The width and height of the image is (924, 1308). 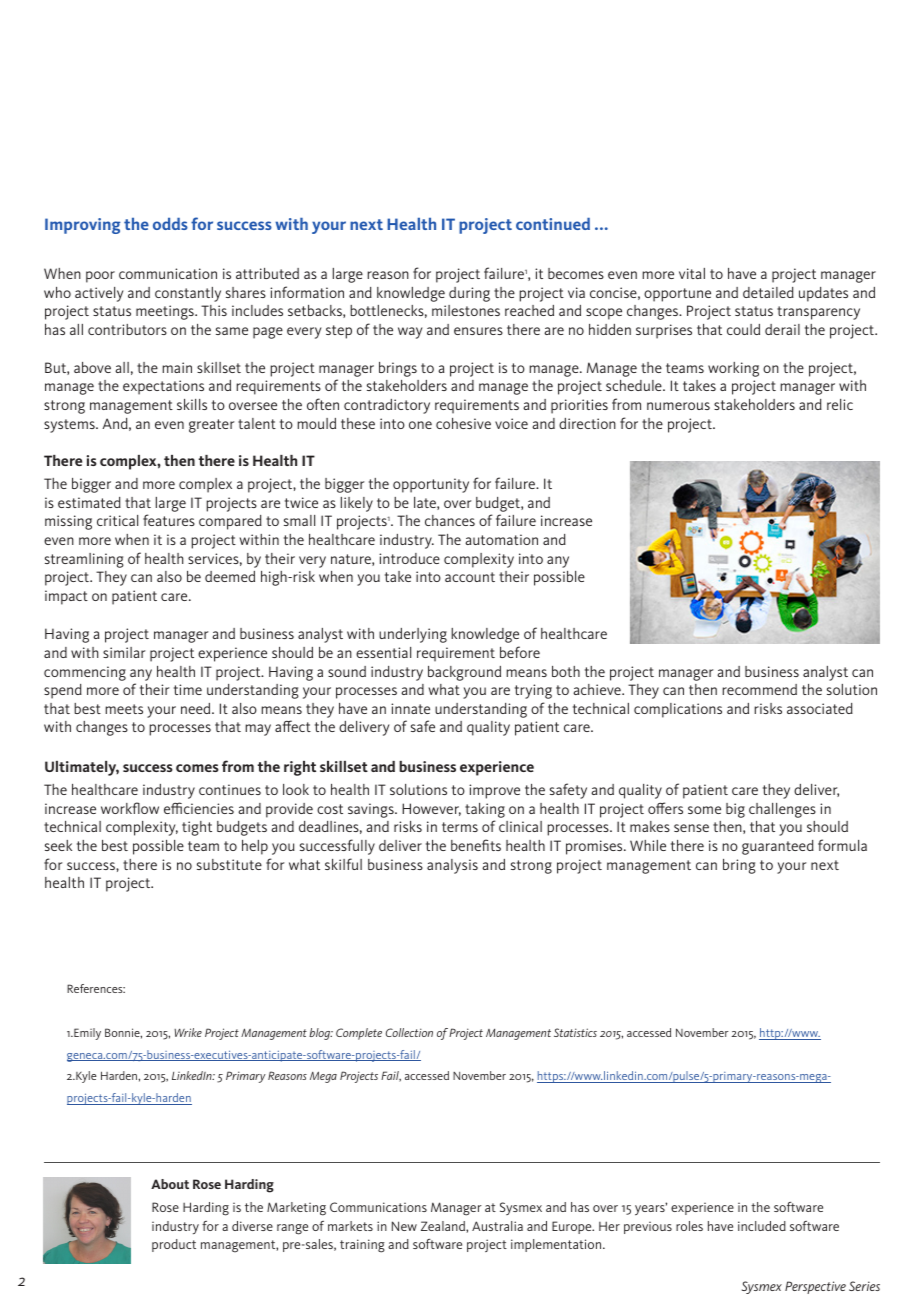 I want to click on Australia, so click(x=497, y=1226).
